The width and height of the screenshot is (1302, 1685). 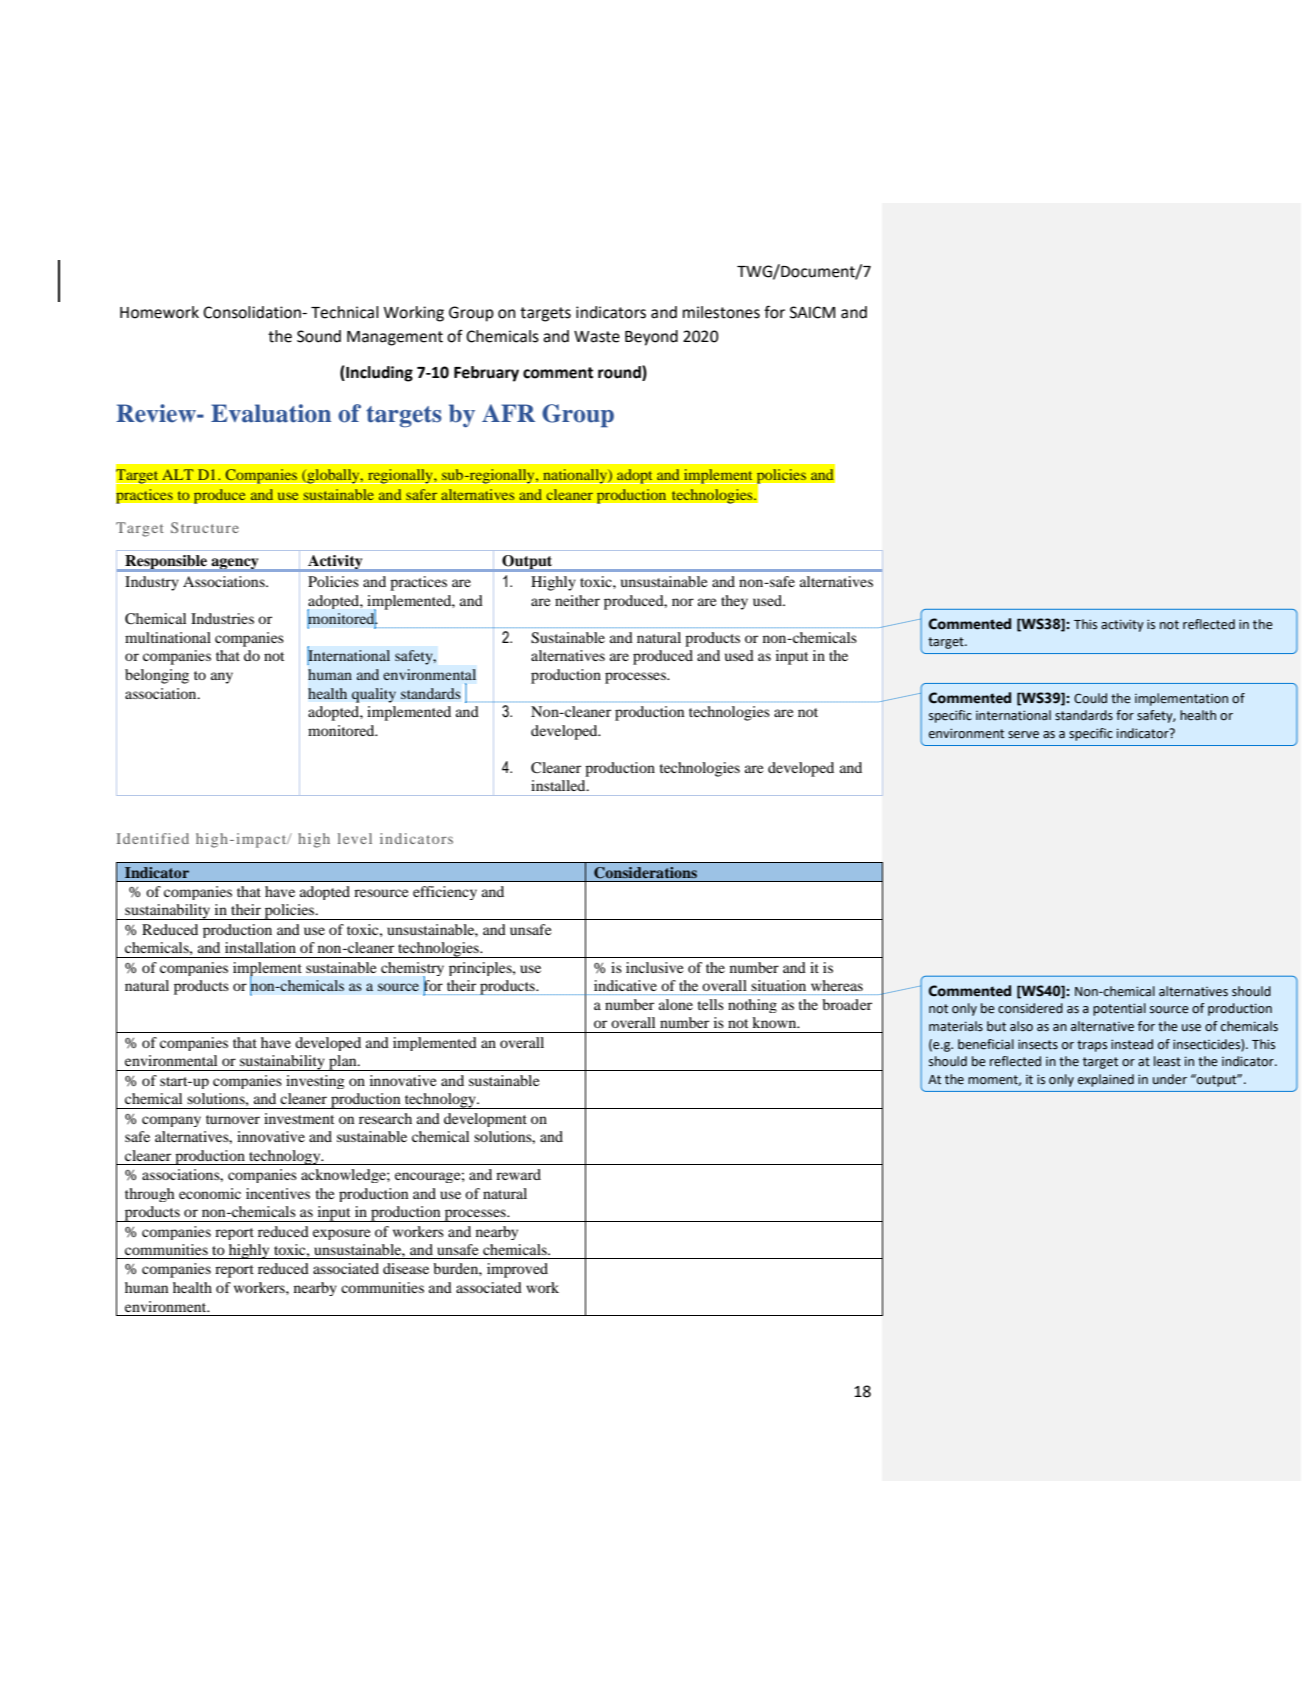 What do you see at coordinates (355, 838) in the screenshot?
I see `level` at bounding box center [355, 838].
